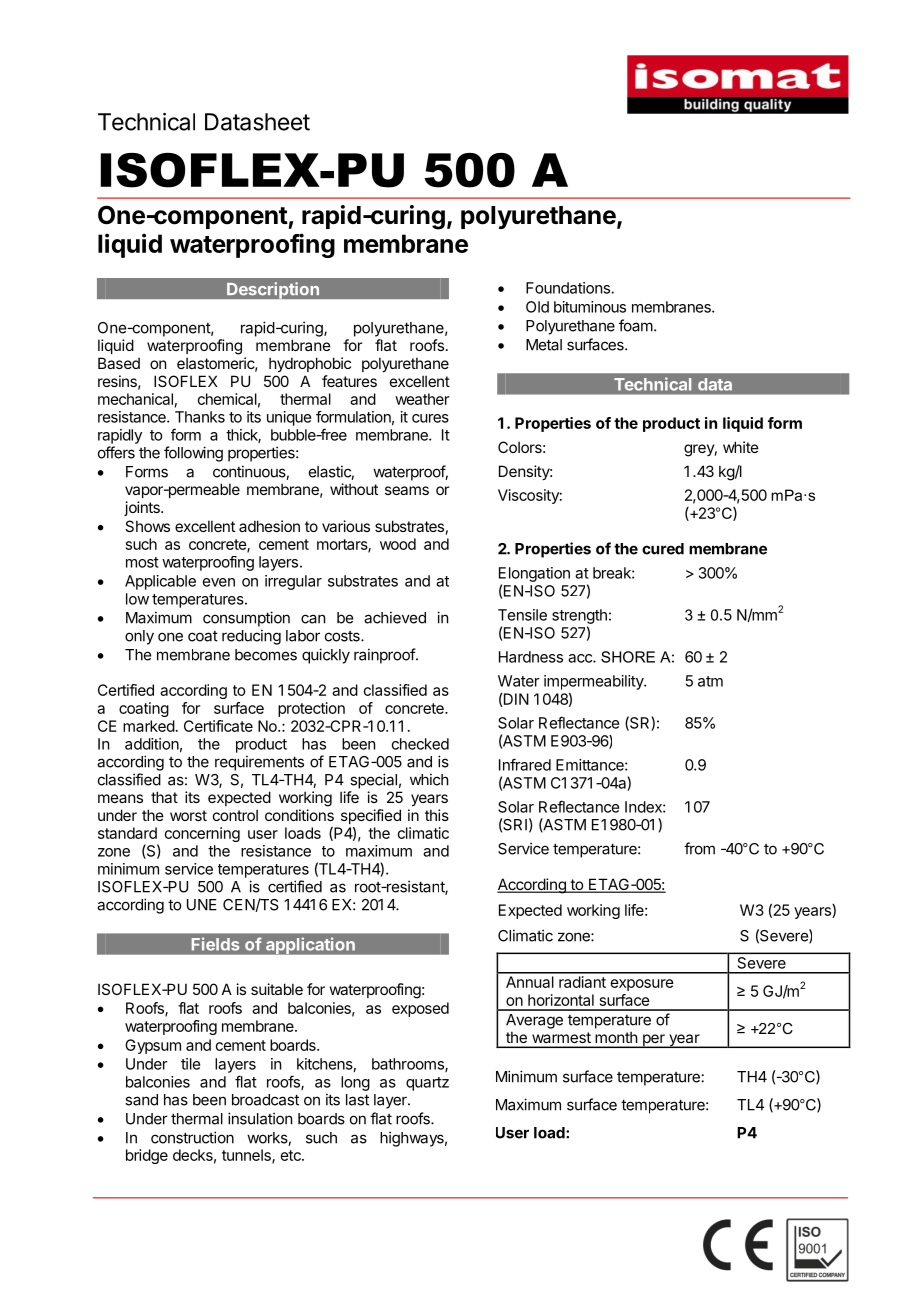 The width and height of the screenshot is (924, 1308). Describe the element at coordinates (642, 985) in the screenshot. I see `exposure` at that location.
